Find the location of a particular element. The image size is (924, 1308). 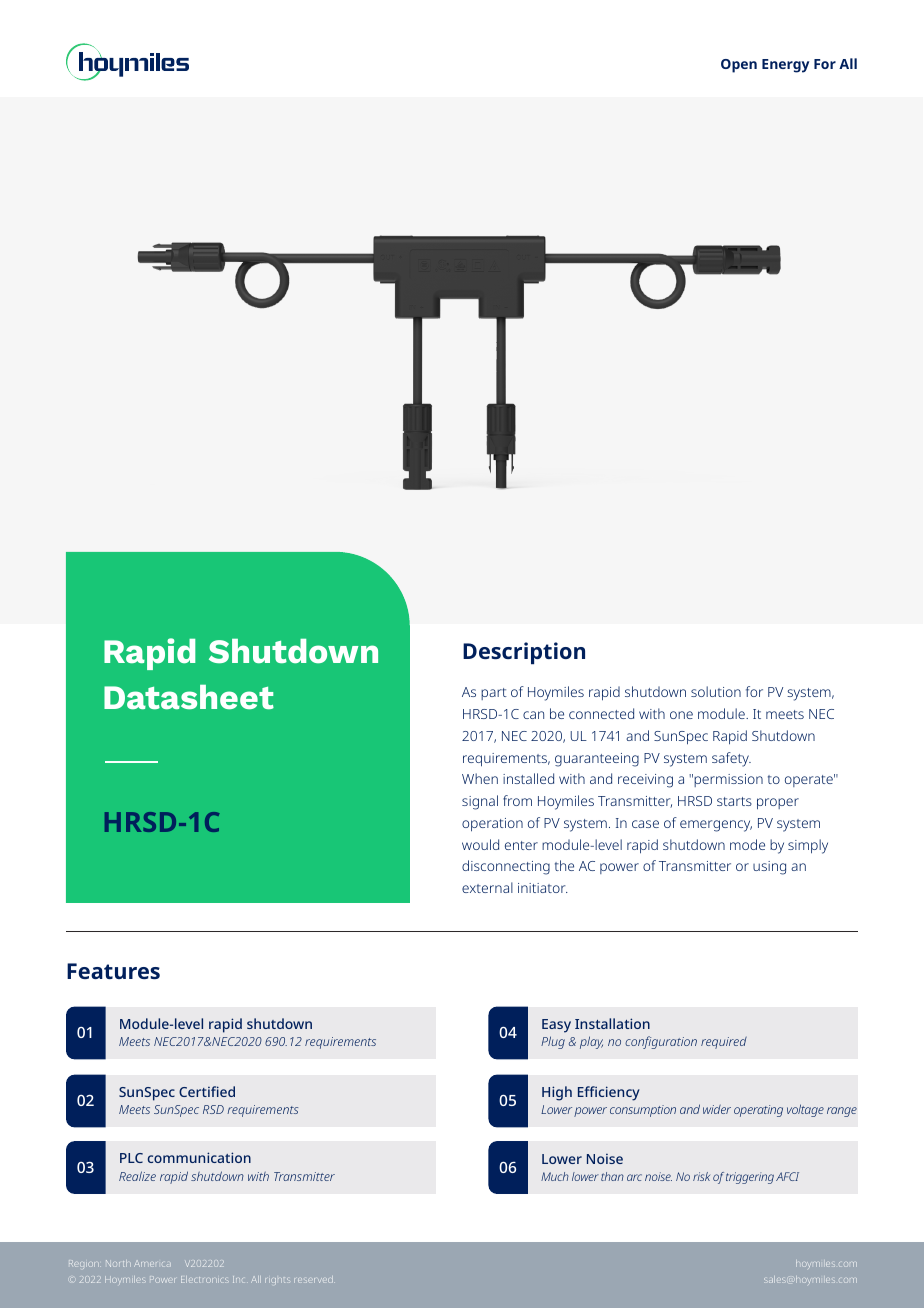

solution is located at coordinates (716, 691).
